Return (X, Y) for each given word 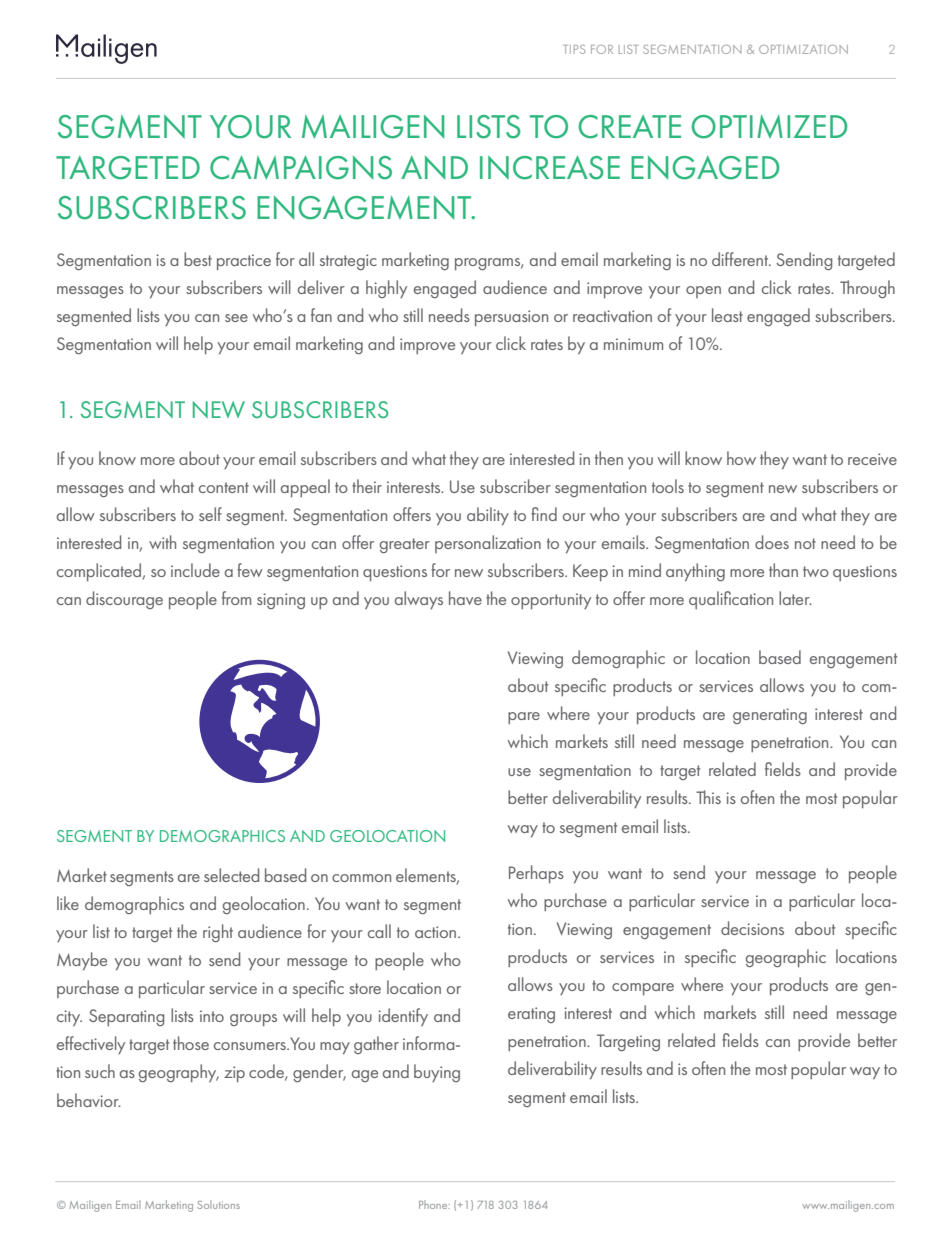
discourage (124, 600)
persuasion (511, 318)
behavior (89, 1100)
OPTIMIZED (769, 127)
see (236, 318)
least (727, 315)
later (795, 598)
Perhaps (536, 874)
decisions (752, 928)
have (465, 598)
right (218, 933)
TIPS (574, 49)
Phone (434, 1204)
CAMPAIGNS (301, 167)
